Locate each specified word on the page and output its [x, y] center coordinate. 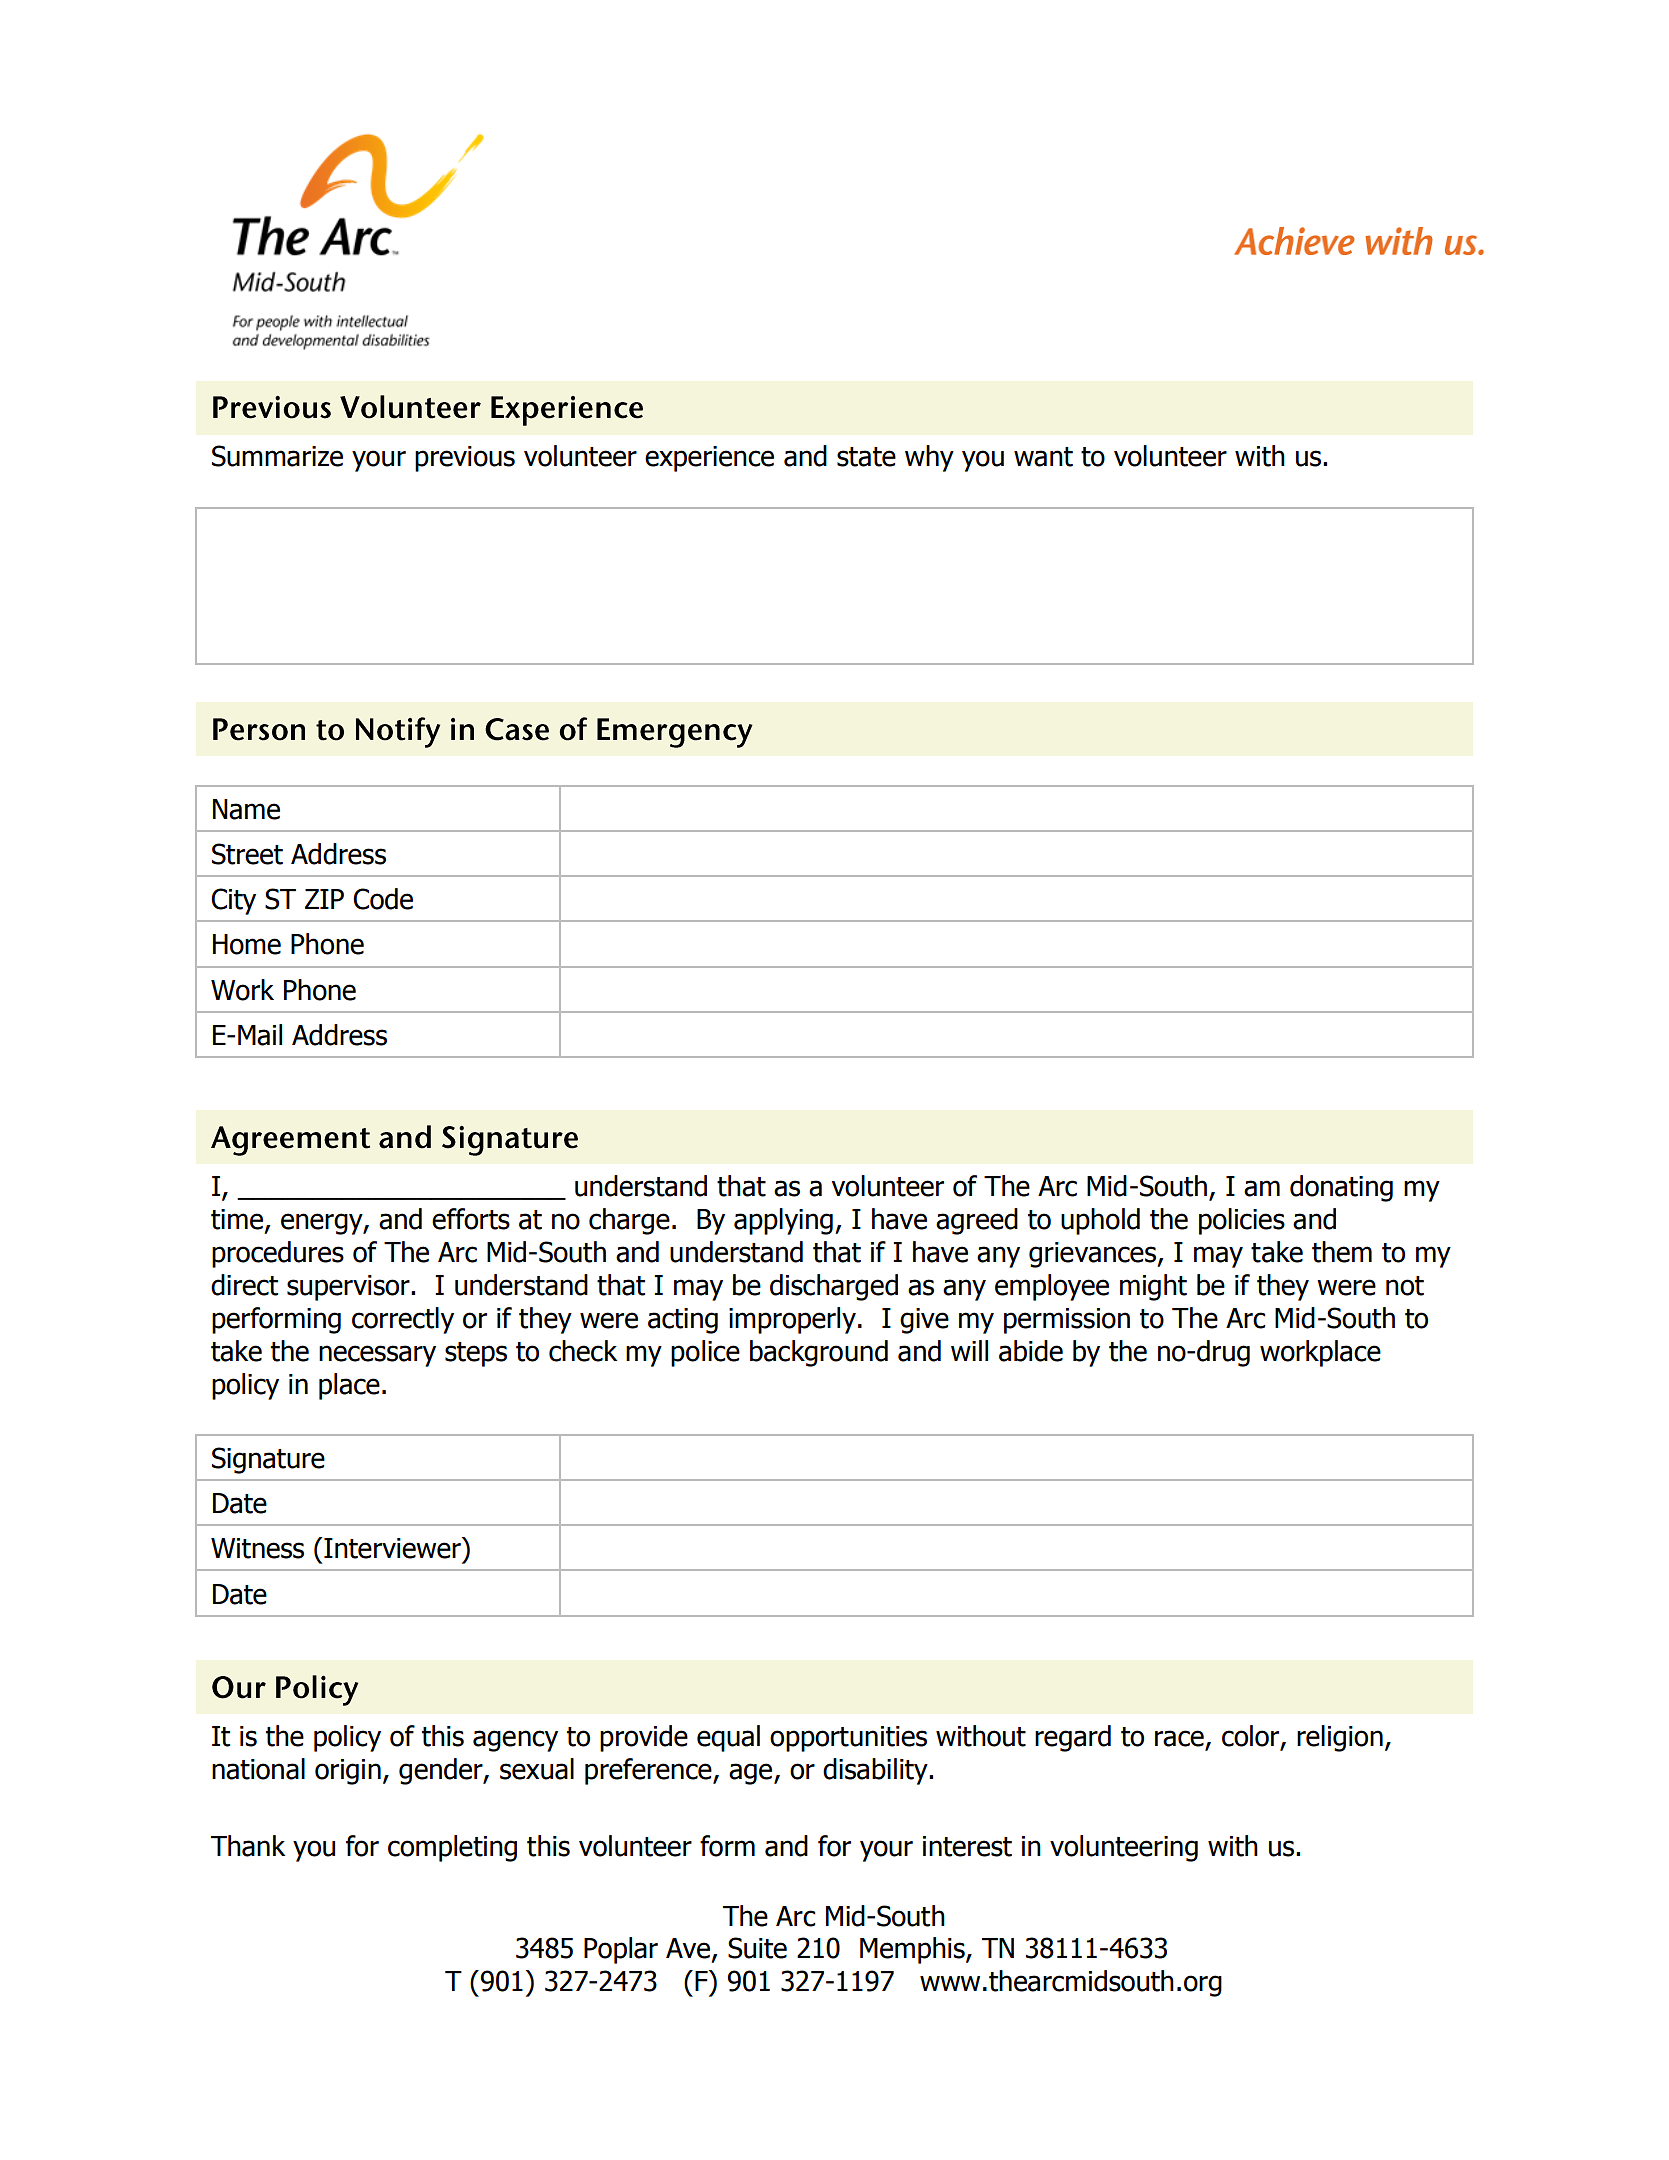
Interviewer [392, 1548]
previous [465, 459]
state [866, 457]
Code [383, 899]
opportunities [848, 1739]
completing [452, 1848]
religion [1340, 1738]
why [929, 458]
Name [246, 809]
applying [783, 1221]
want [1043, 457]
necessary [377, 1356]
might [1153, 1287]
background [819, 1353]
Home [247, 944]
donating [1341, 1188]
